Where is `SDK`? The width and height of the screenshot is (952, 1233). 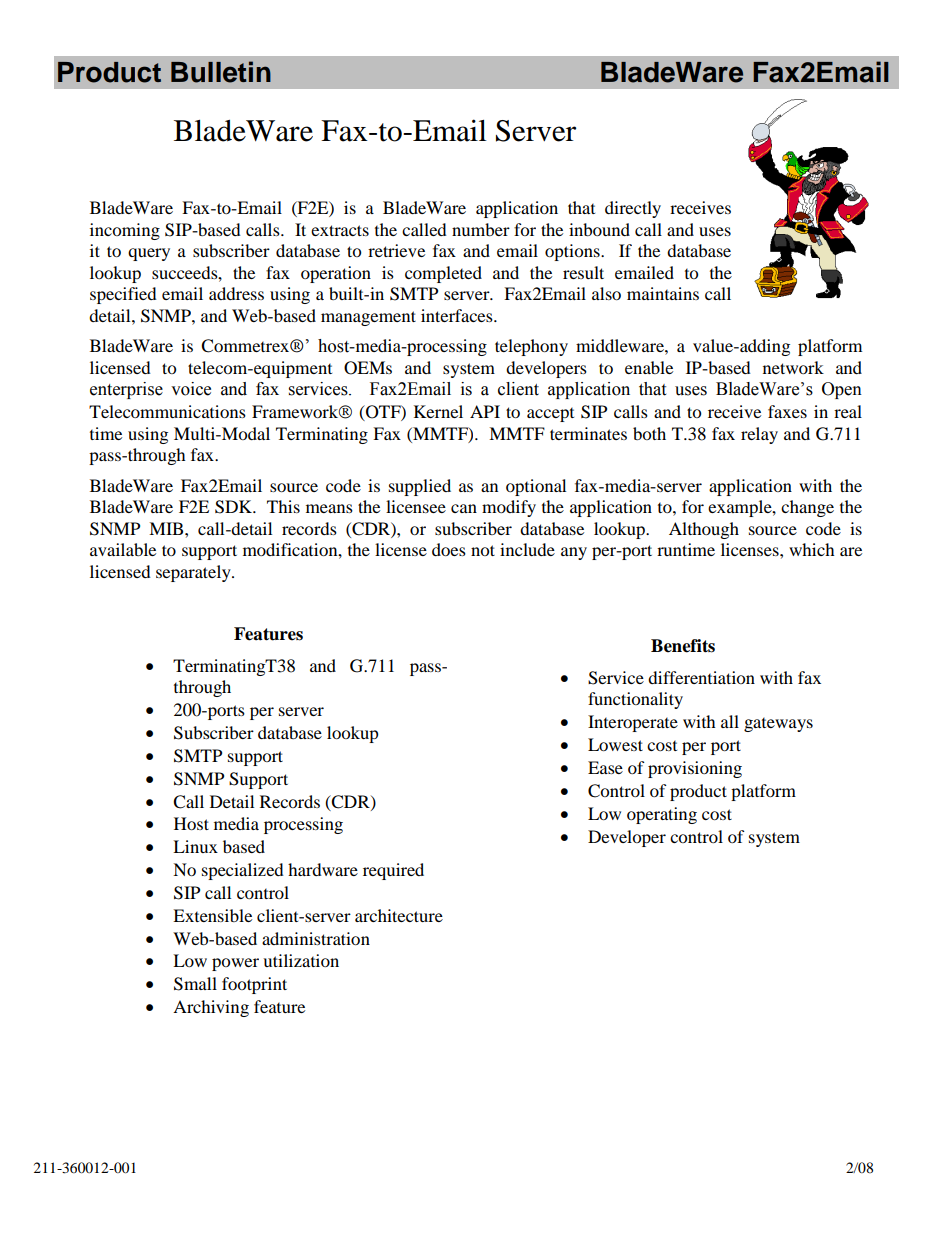
SDK is located at coordinates (235, 507).
